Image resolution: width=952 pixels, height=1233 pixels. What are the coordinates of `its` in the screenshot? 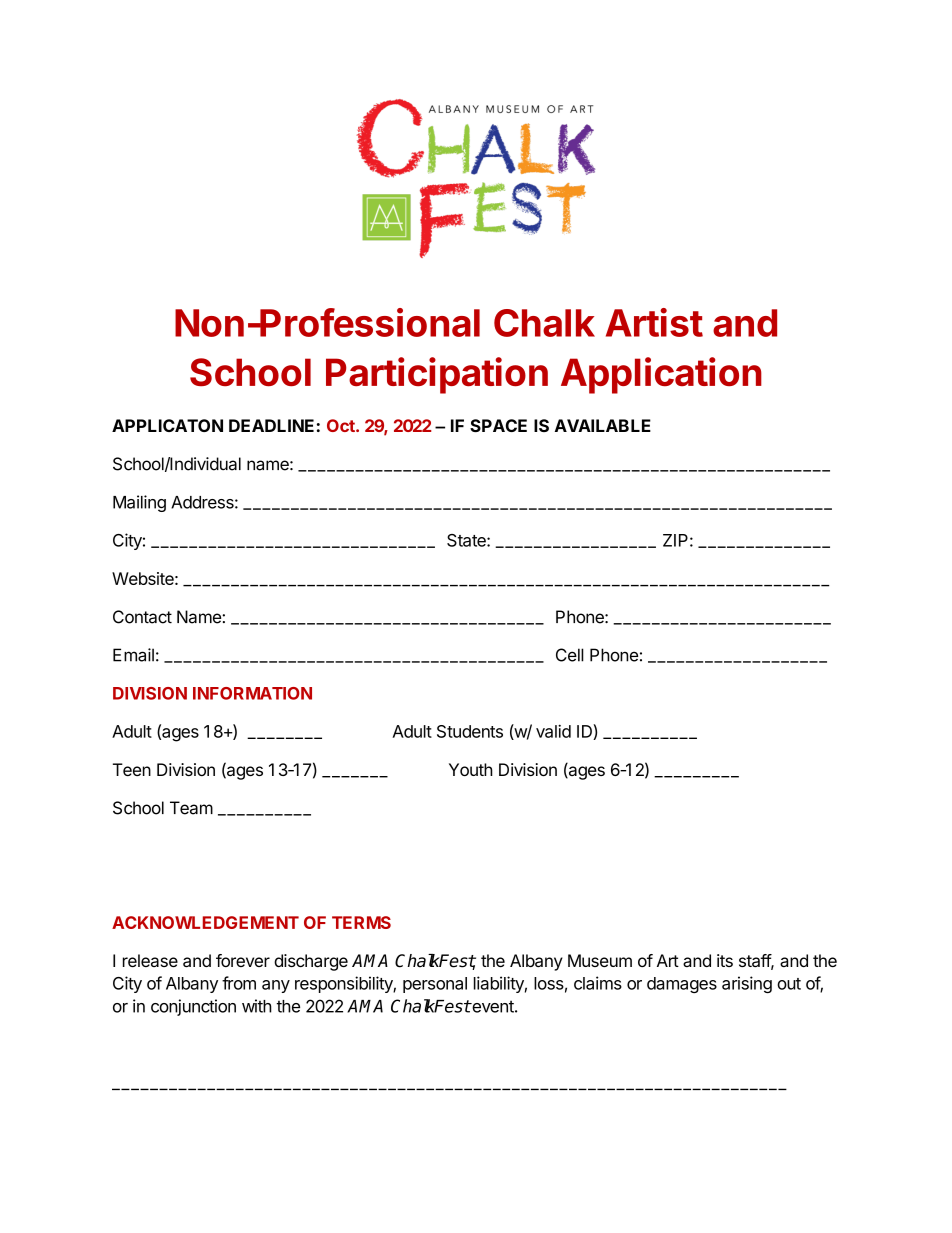 It's located at (725, 960).
